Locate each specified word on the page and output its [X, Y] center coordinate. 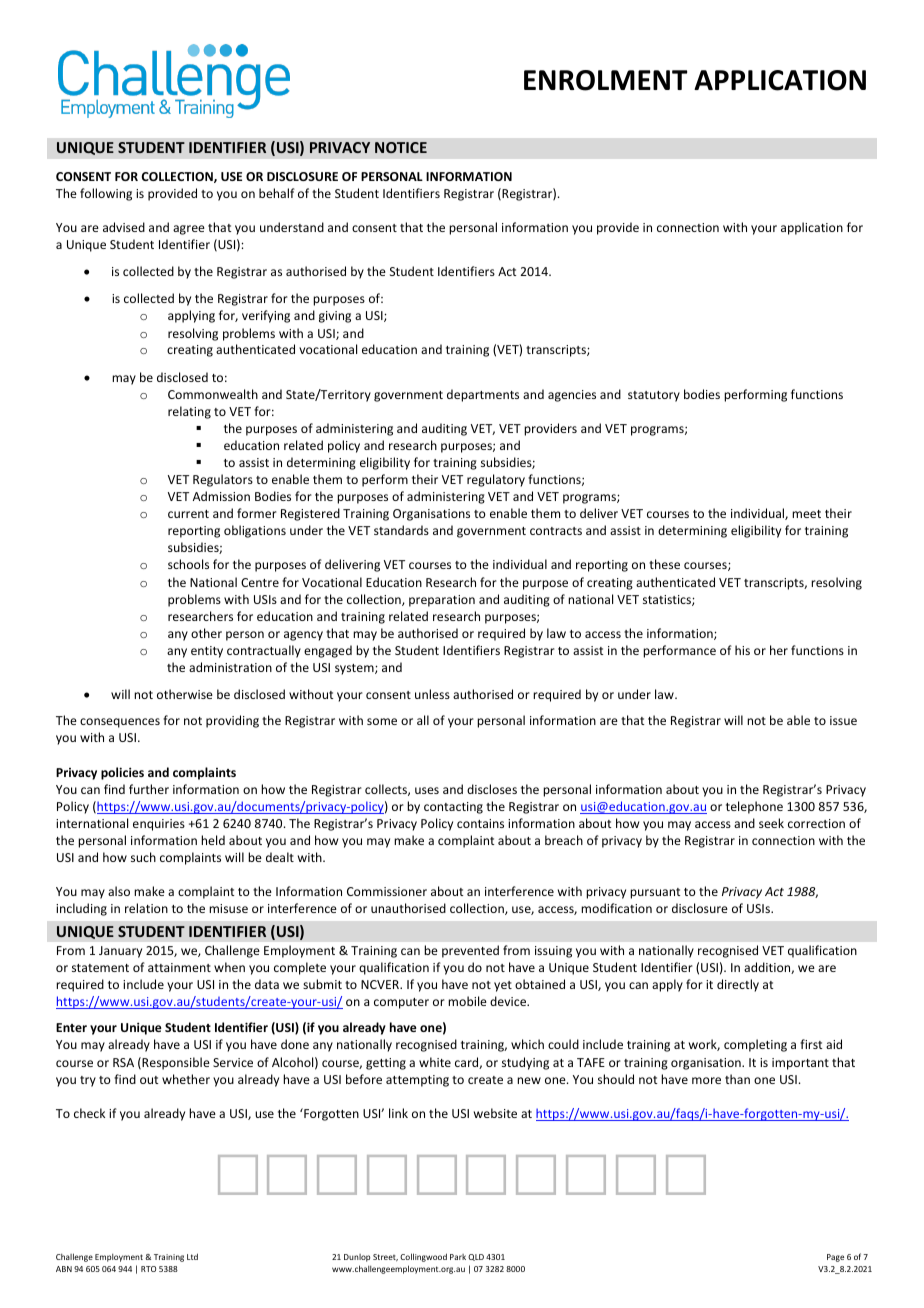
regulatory [496, 480]
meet [806, 514]
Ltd [192, 1256]
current [188, 514]
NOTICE [401, 147]
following [106, 194]
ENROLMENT [605, 80]
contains [480, 823]
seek [771, 823]
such [143, 857]
